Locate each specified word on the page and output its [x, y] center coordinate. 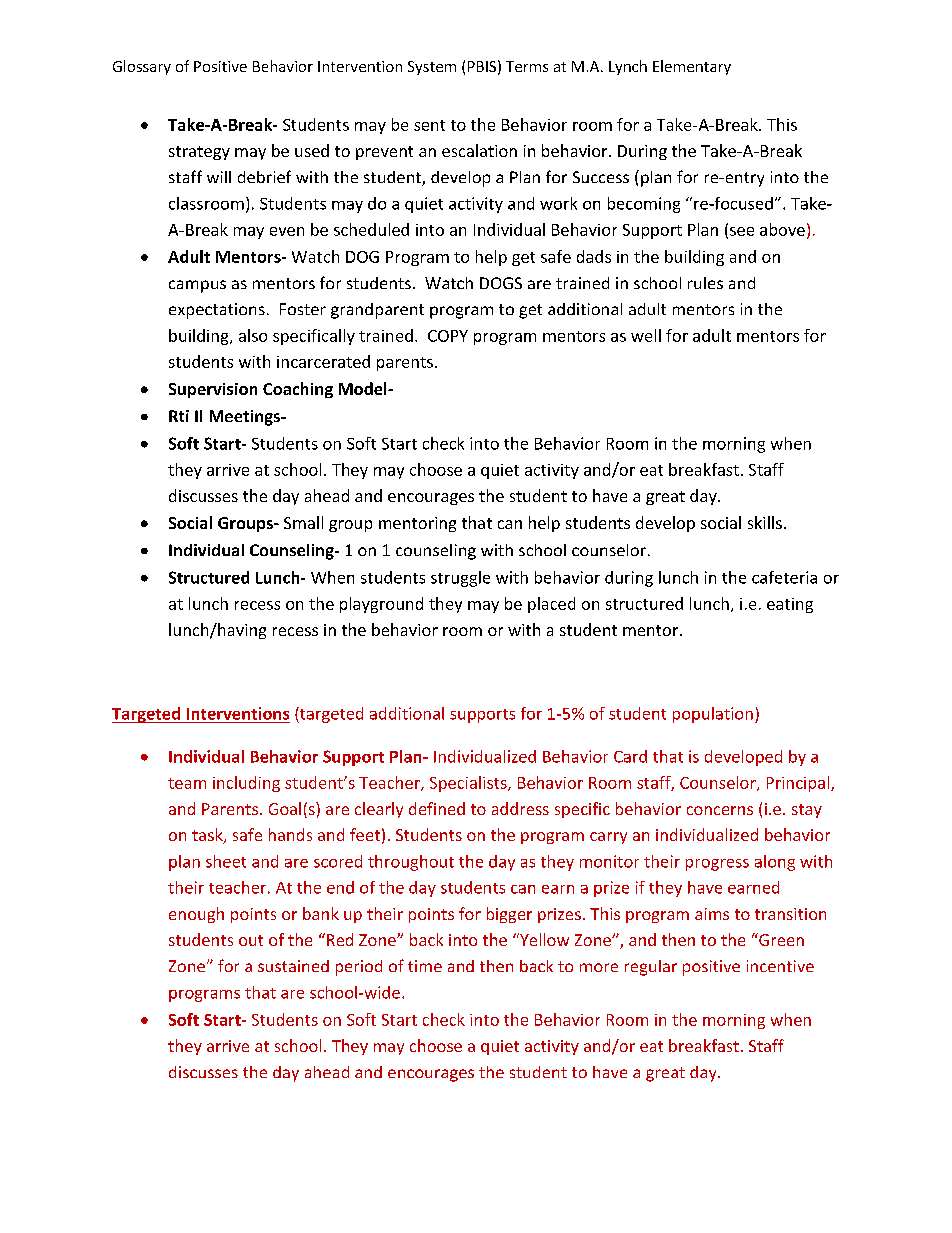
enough [196, 915]
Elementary [692, 67]
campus [197, 286]
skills [765, 522]
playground [381, 605]
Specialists [469, 784]
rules [705, 283]
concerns [720, 810]
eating [790, 605]
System [432, 68]
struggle [460, 579]
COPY [448, 336]
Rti [179, 416]
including [246, 784]
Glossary [142, 67]
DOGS [501, 283]
